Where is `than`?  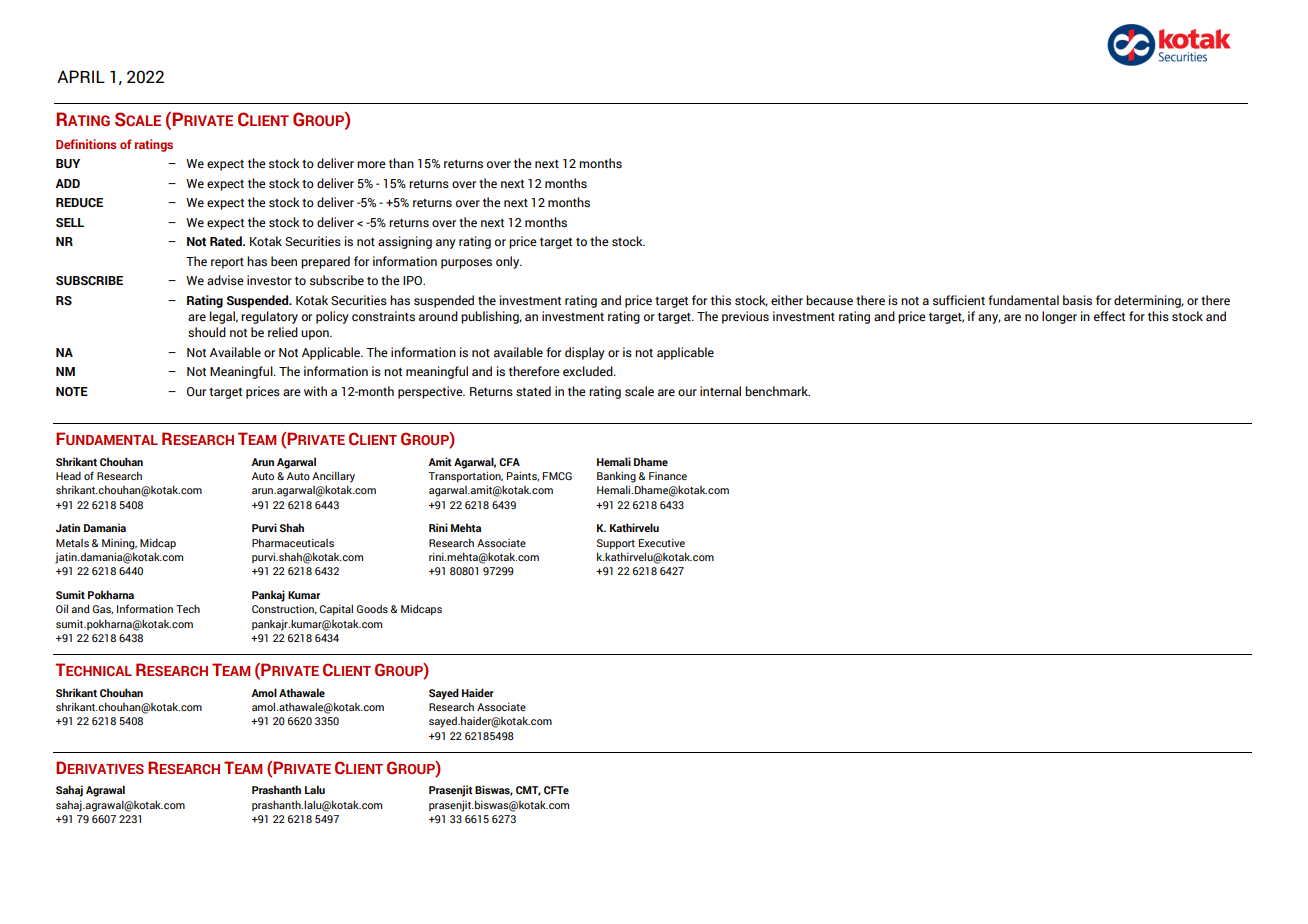
than is located at coordinates (401, 163).
